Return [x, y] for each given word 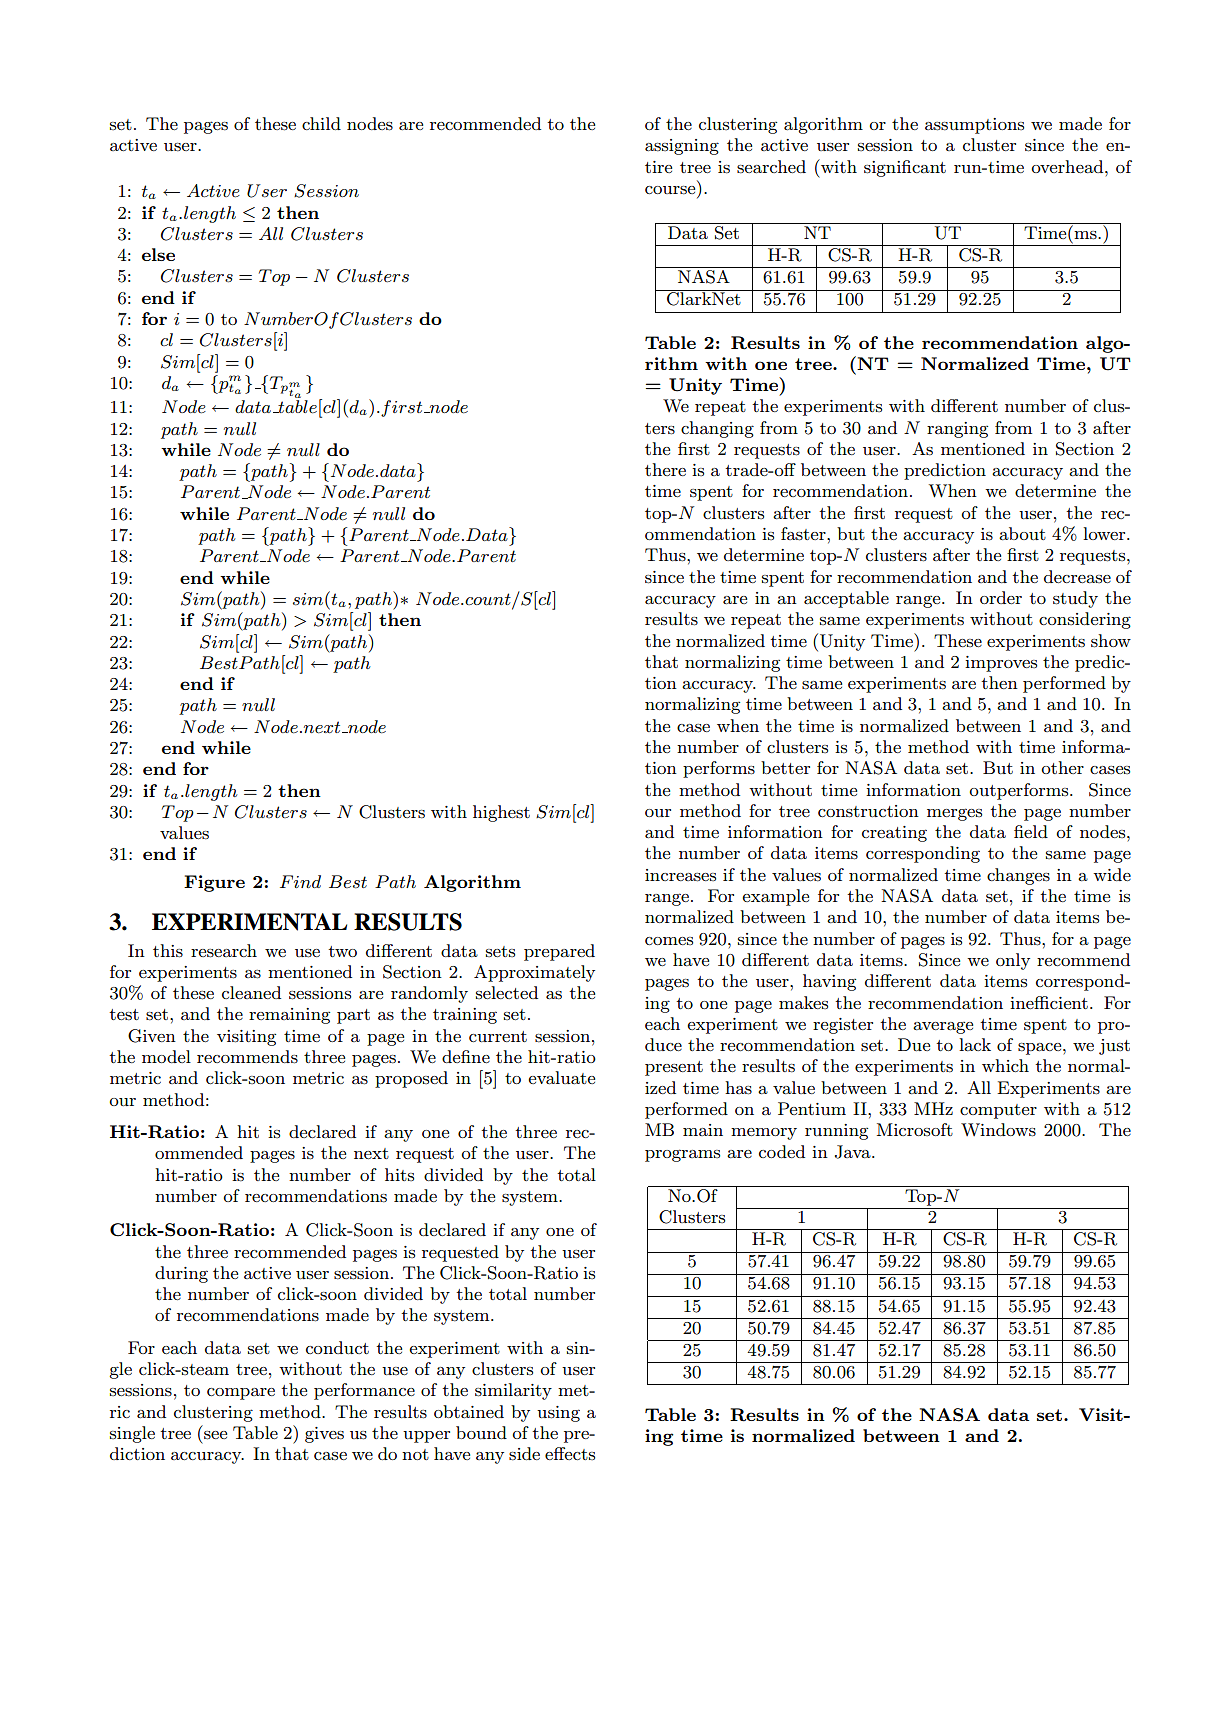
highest [501, 813]
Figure [214, 883]
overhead [1068, 166]
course [670, 190]
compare [241, 1394]
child [321, 123]
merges [954, 814]
